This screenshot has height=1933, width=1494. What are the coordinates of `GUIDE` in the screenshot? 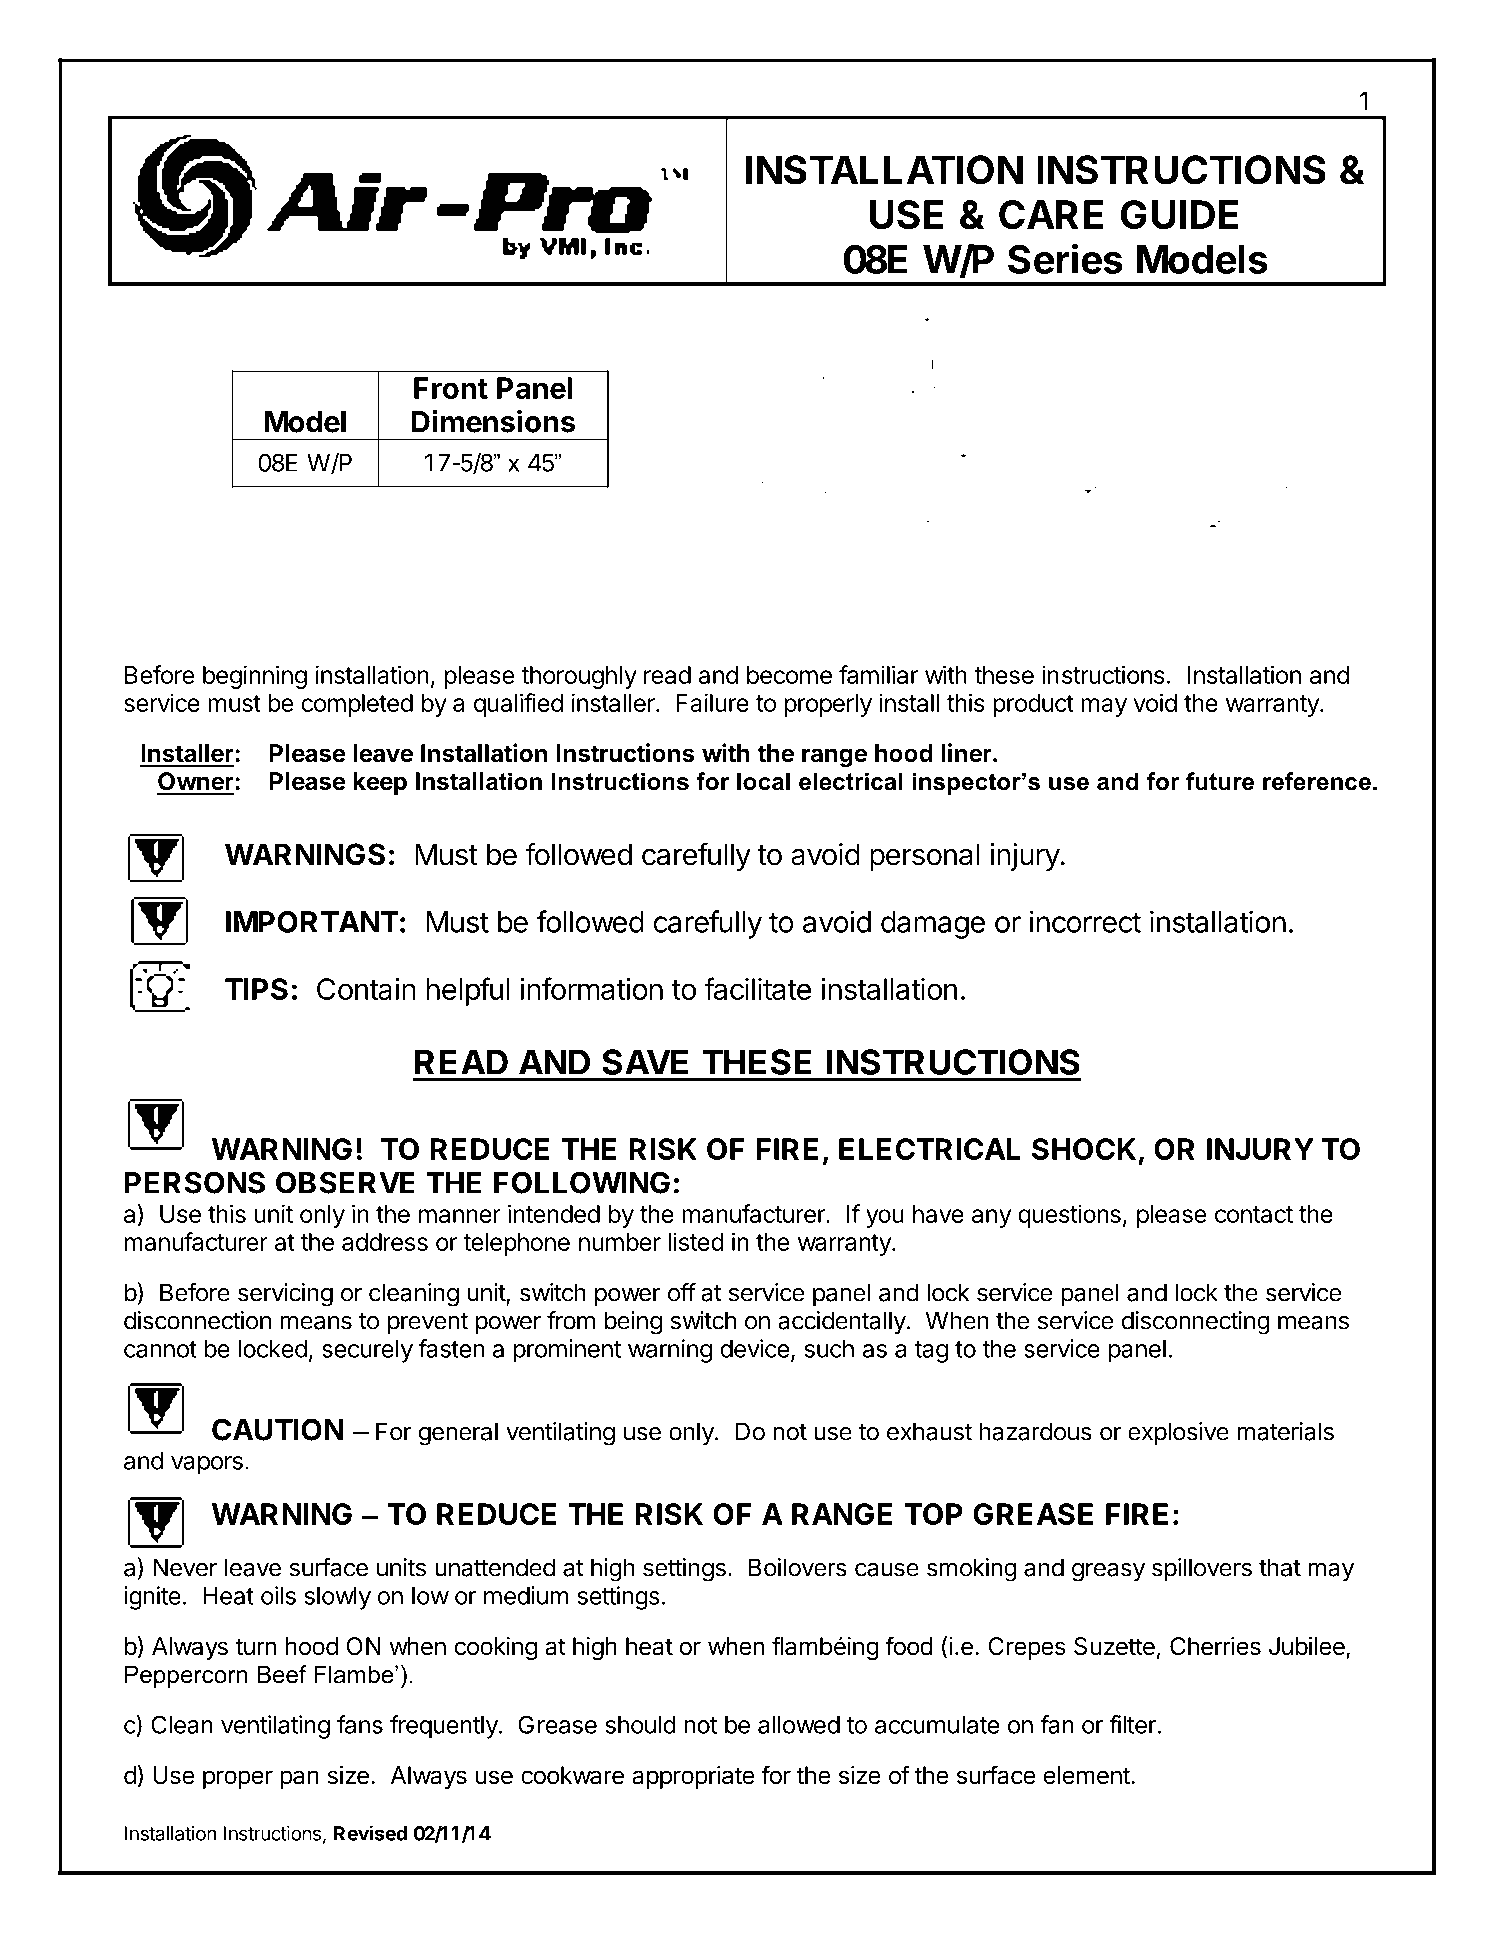 It's located at (1179, 214).
